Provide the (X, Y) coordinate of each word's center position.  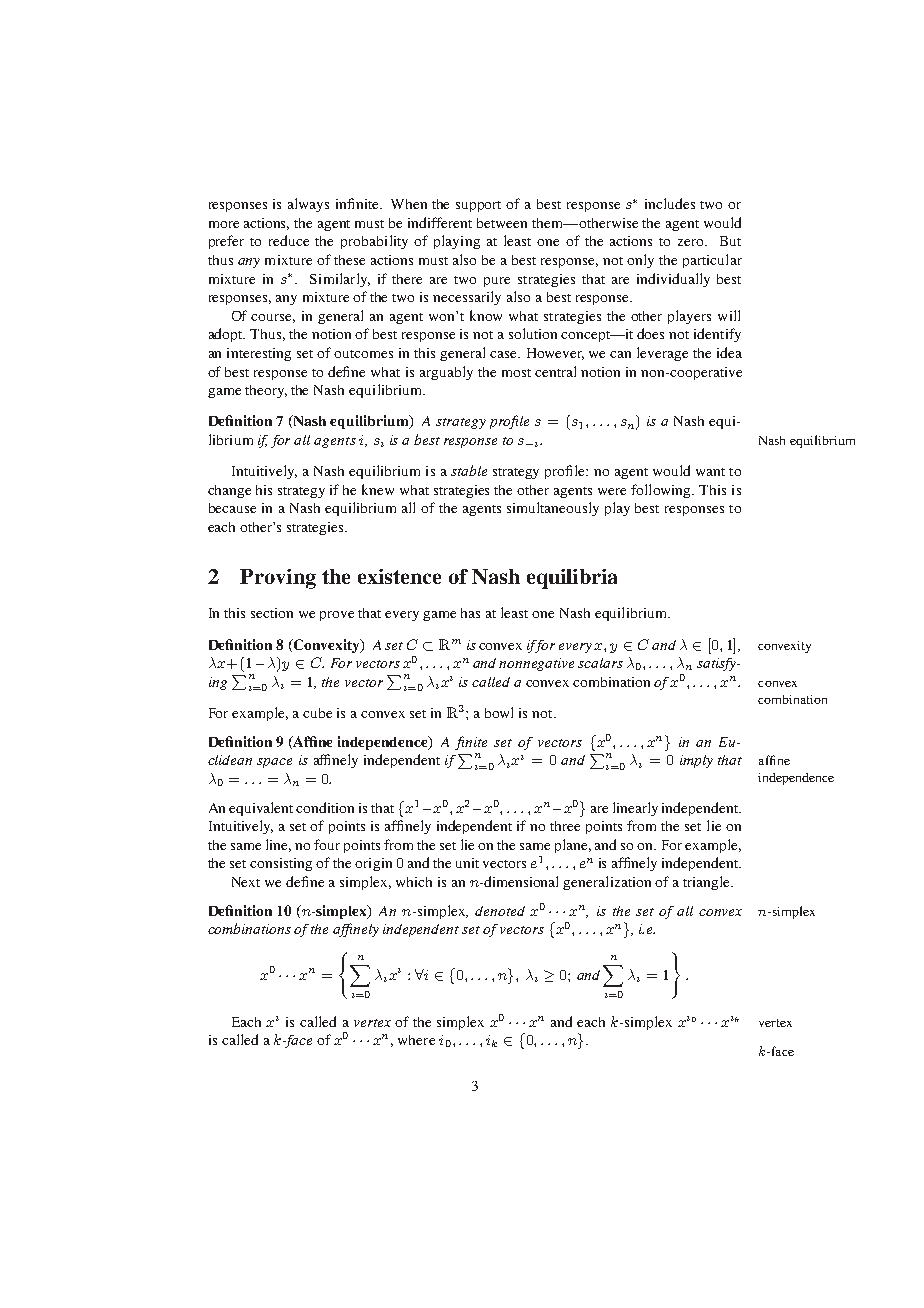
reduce (289, 240)
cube (317, 713)
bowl (499, 712)
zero (692, 242)
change (229, 491)
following (662, 491)
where (416, 1040)
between (502, 223)
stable (469, 470)
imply (696, 761)
